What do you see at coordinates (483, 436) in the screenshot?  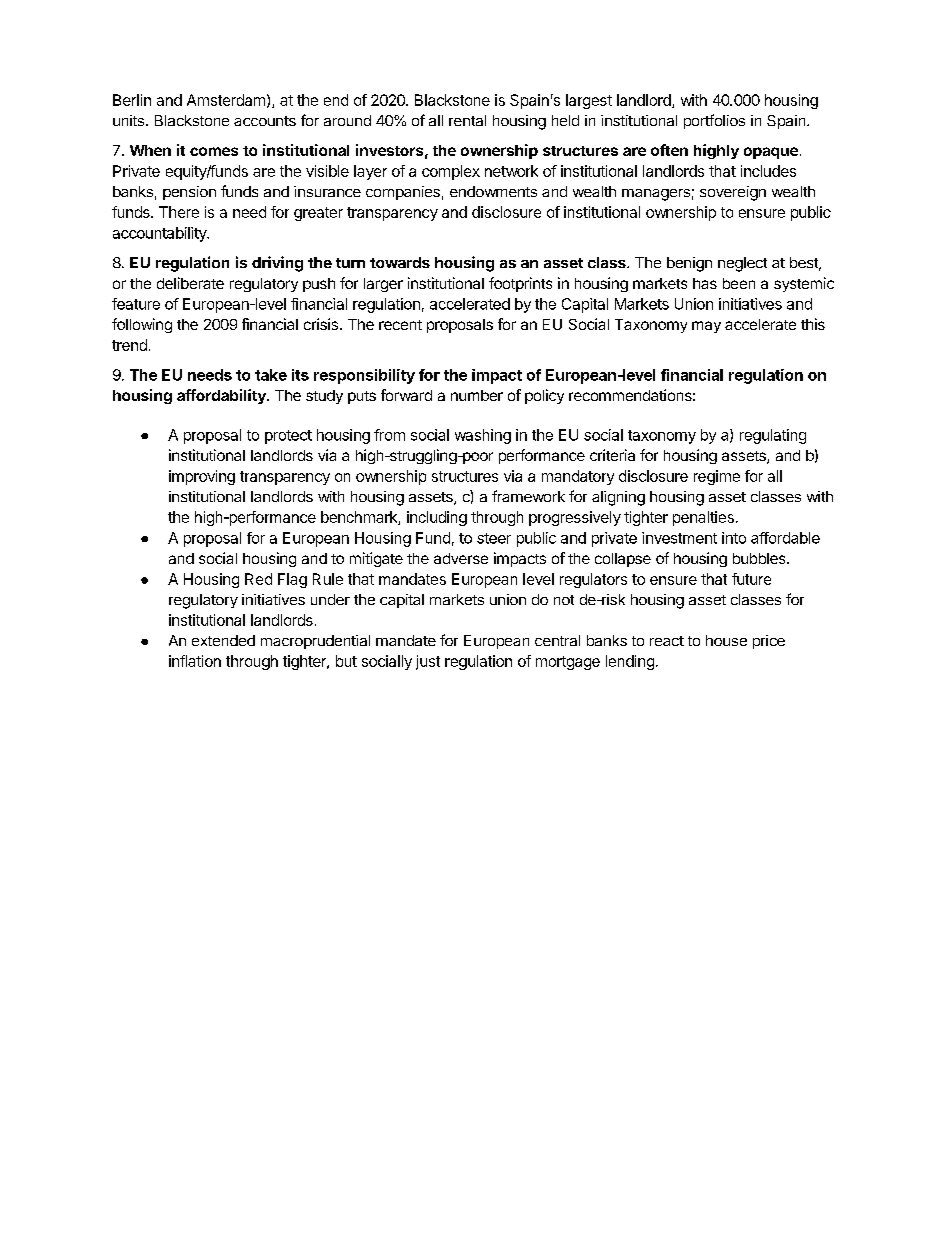 I see `washing` at bounding box center [483, 436].
